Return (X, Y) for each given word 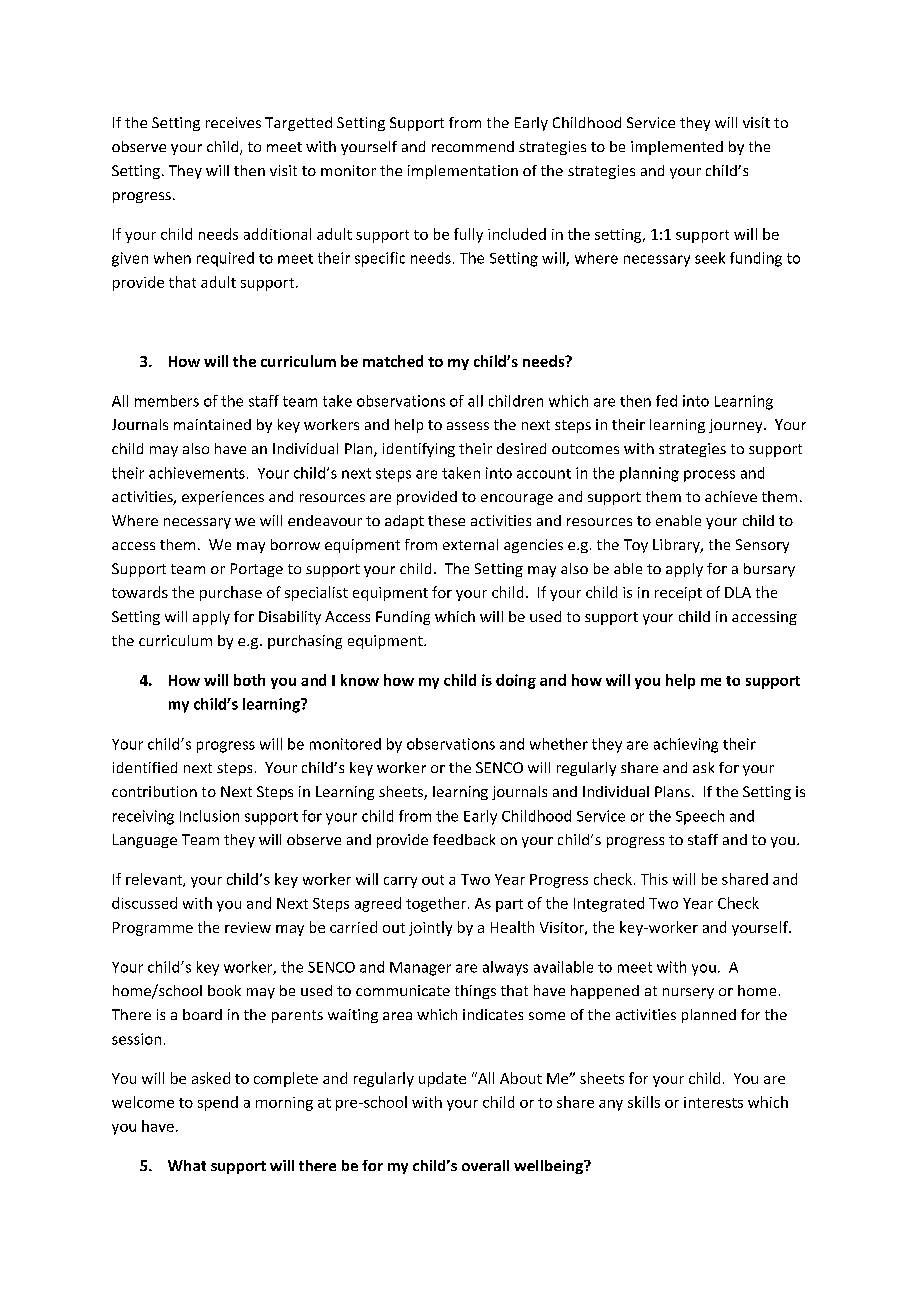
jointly (430, 928)
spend (218, 1103)
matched (393, 361)
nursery (688, 993)
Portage (257, 570)
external (470, 544)
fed (666, 401)
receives (233, 122)
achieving (686, 745)
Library (677, 546)
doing (516, 681)
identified (145, 767)
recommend (473, 146)
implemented (677, 148)
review (248, 927)
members (167, 401)
